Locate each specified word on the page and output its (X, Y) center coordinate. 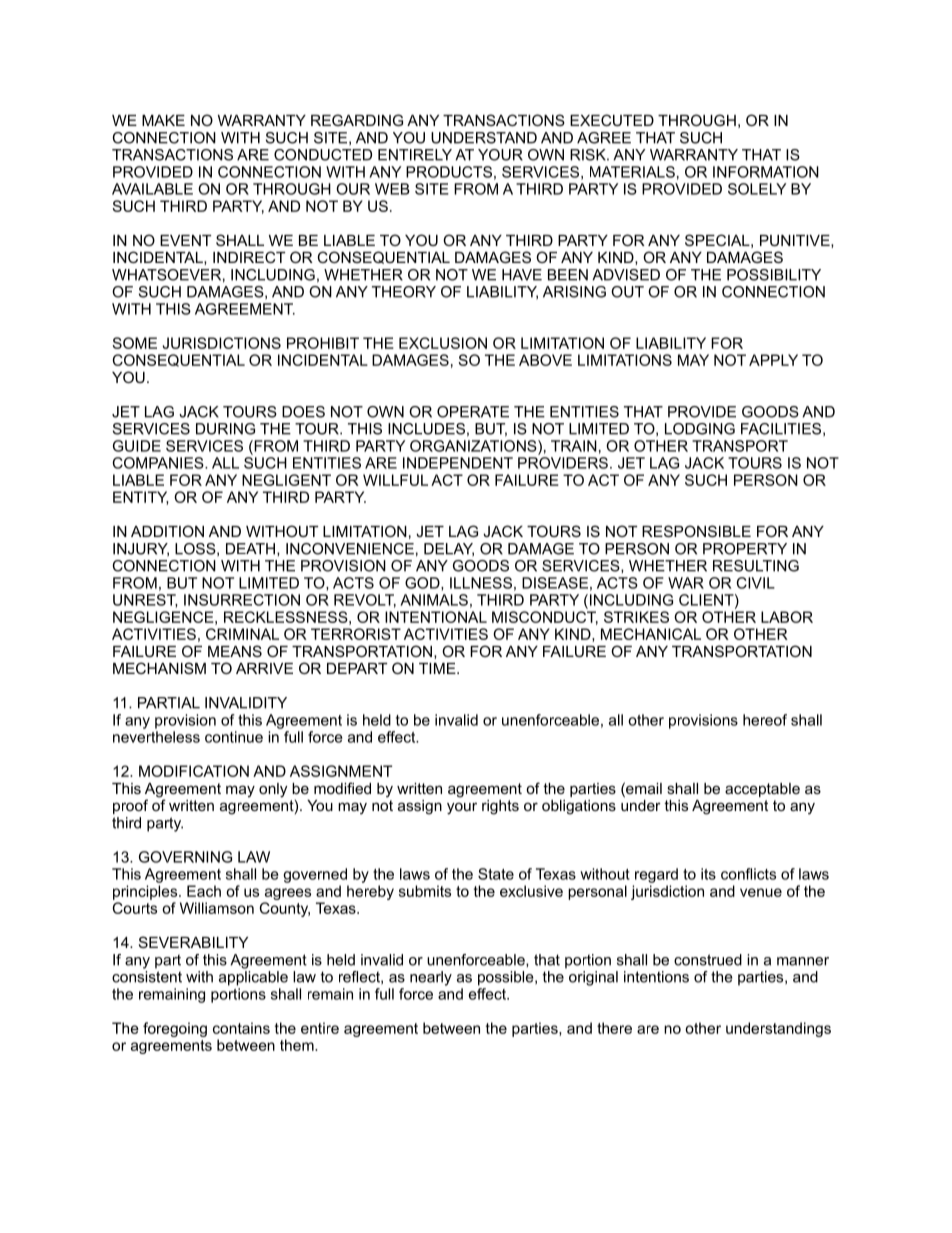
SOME (134, 343)
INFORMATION (766, 172)
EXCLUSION (443, 343)
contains (241, 1028)
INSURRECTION (242, 600)
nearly (431, 978)
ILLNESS (481, 583)
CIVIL (756, 583)
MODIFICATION (194, 771)
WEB (392, 189)
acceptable (762, 790)
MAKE (163, 120)
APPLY (773, 360)
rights (500, 807)
